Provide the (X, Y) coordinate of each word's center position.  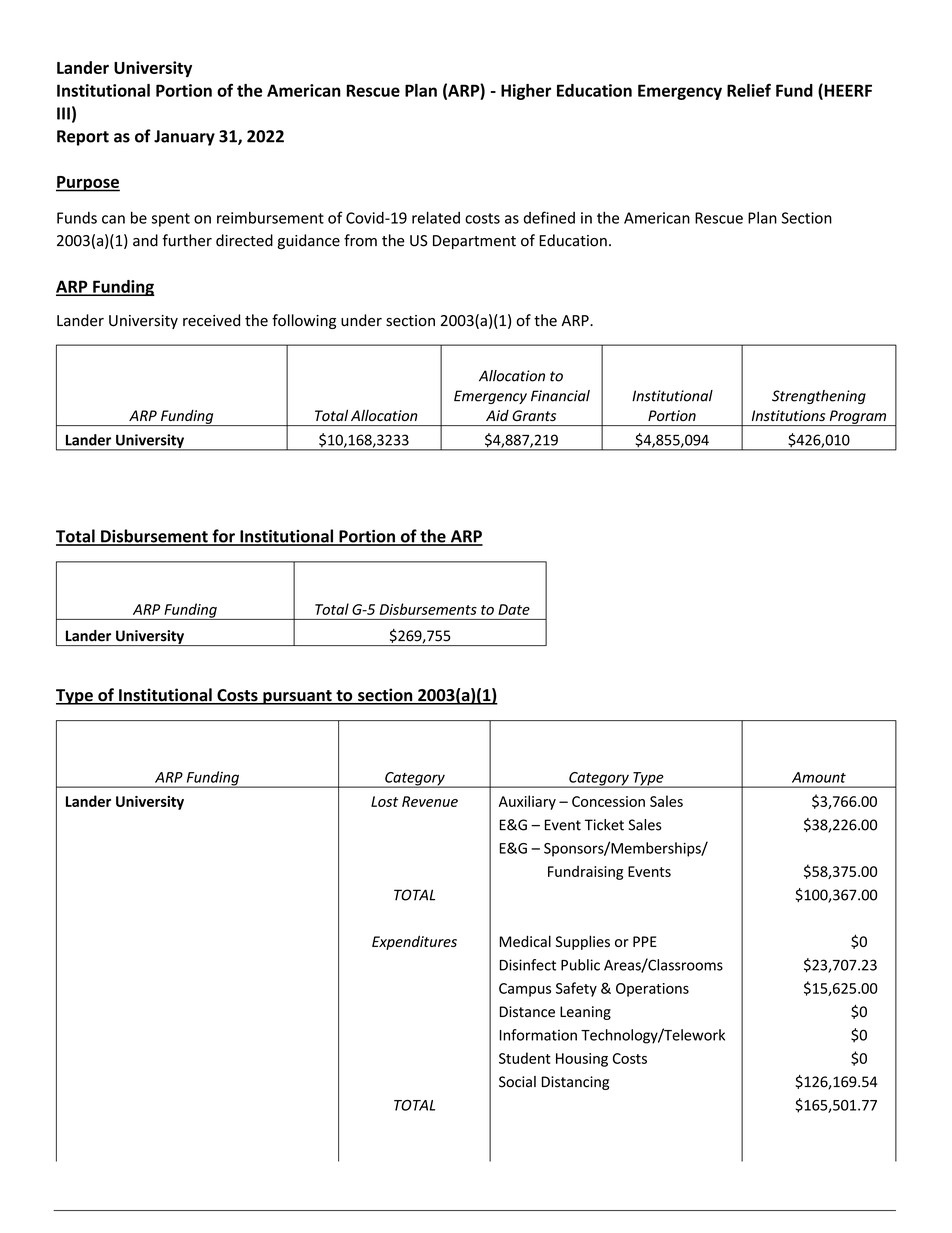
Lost (384, 801)
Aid (497, 415)
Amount (819, 777)
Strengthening (819, 397)
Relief (749, 90)
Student (525, 1058)
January (184, 138)
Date (514, 609)
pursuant (297, 697)
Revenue (430, 801)
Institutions (788, 415)
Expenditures (414, 942)
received (211, 320)
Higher (526, 92)
